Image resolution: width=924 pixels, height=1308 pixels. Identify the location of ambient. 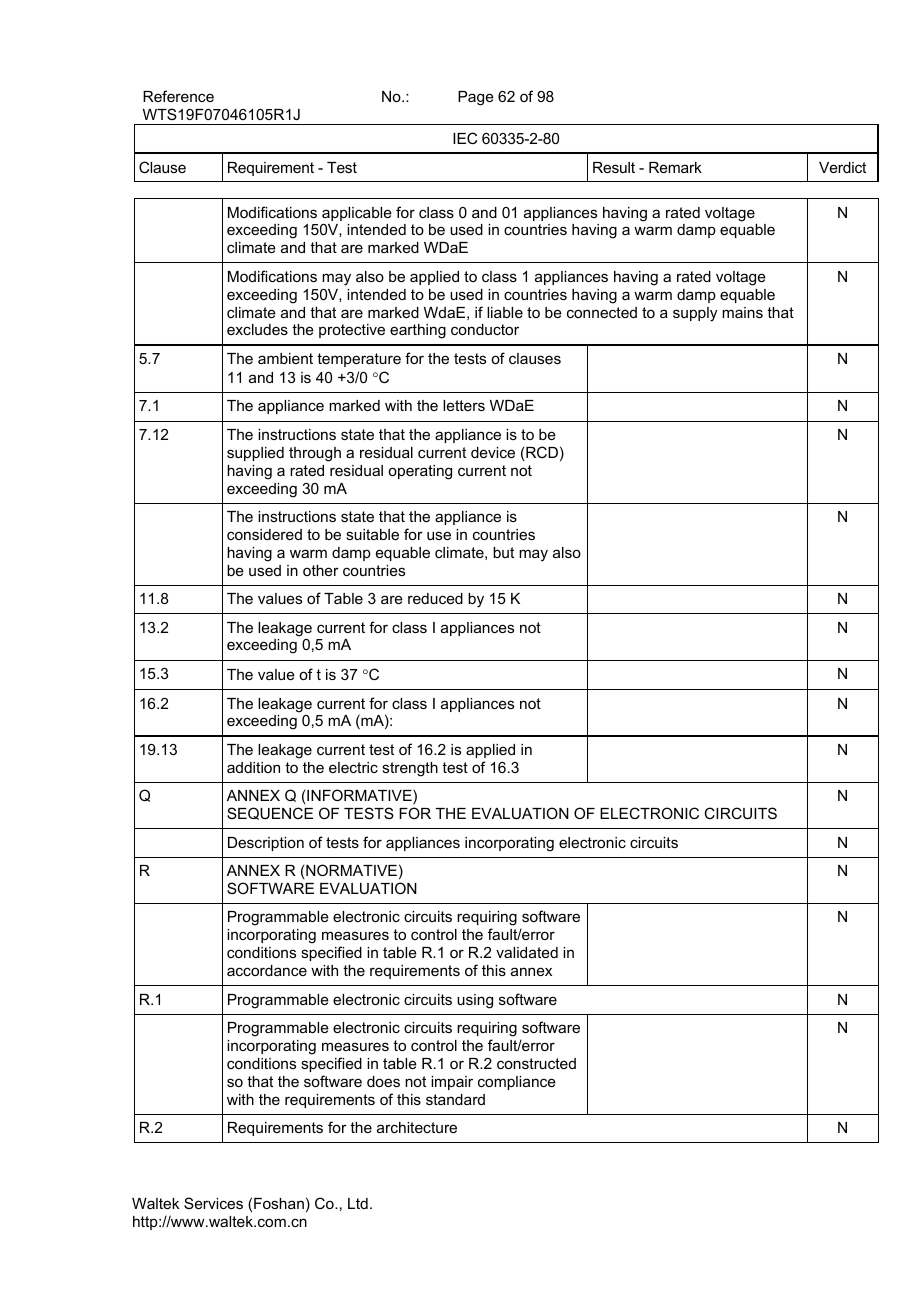
(285, 358).
